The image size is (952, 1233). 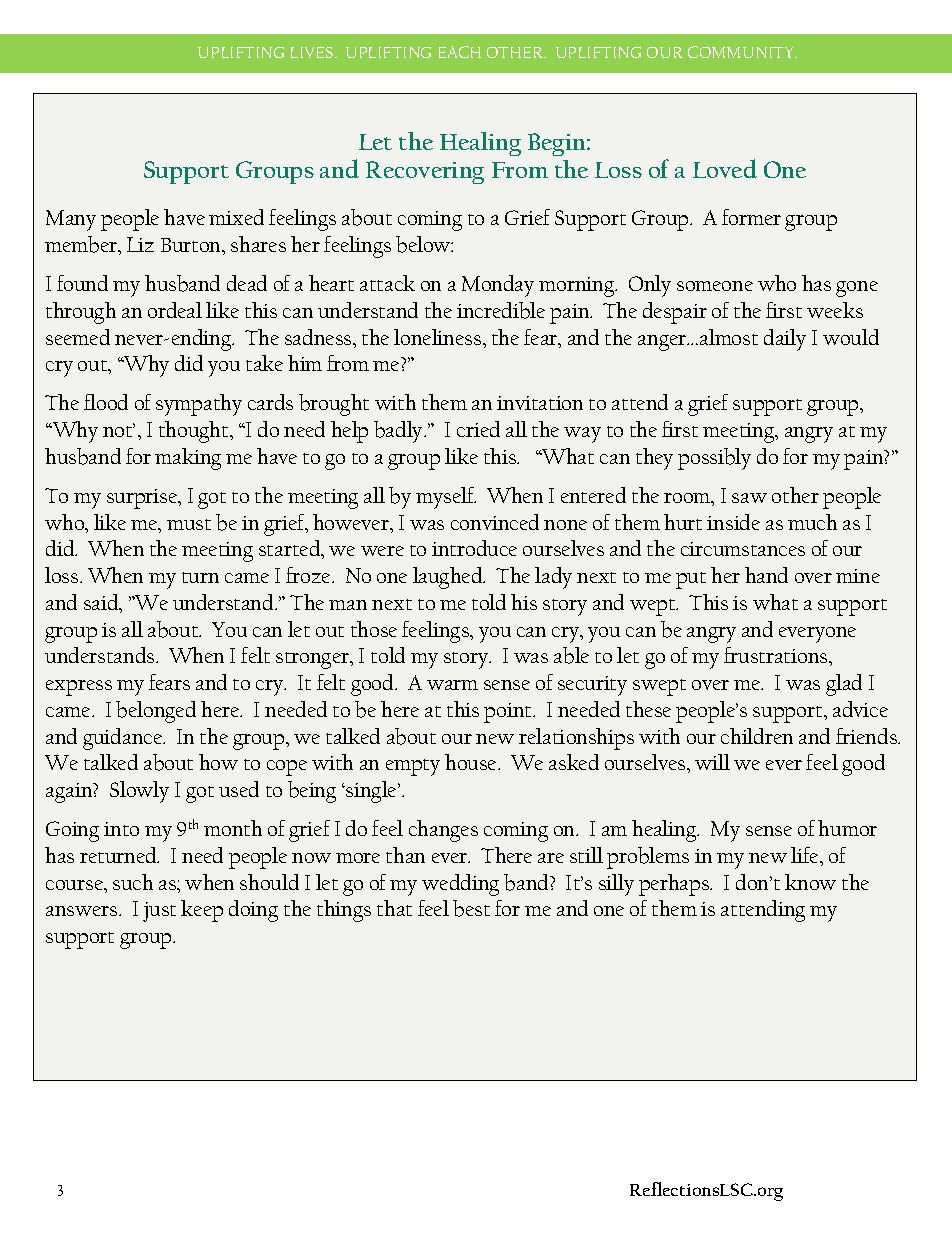 What do you see at coordinates (313, 52) in the image?
I see `LIVES` at bounding box center [313, 52].
